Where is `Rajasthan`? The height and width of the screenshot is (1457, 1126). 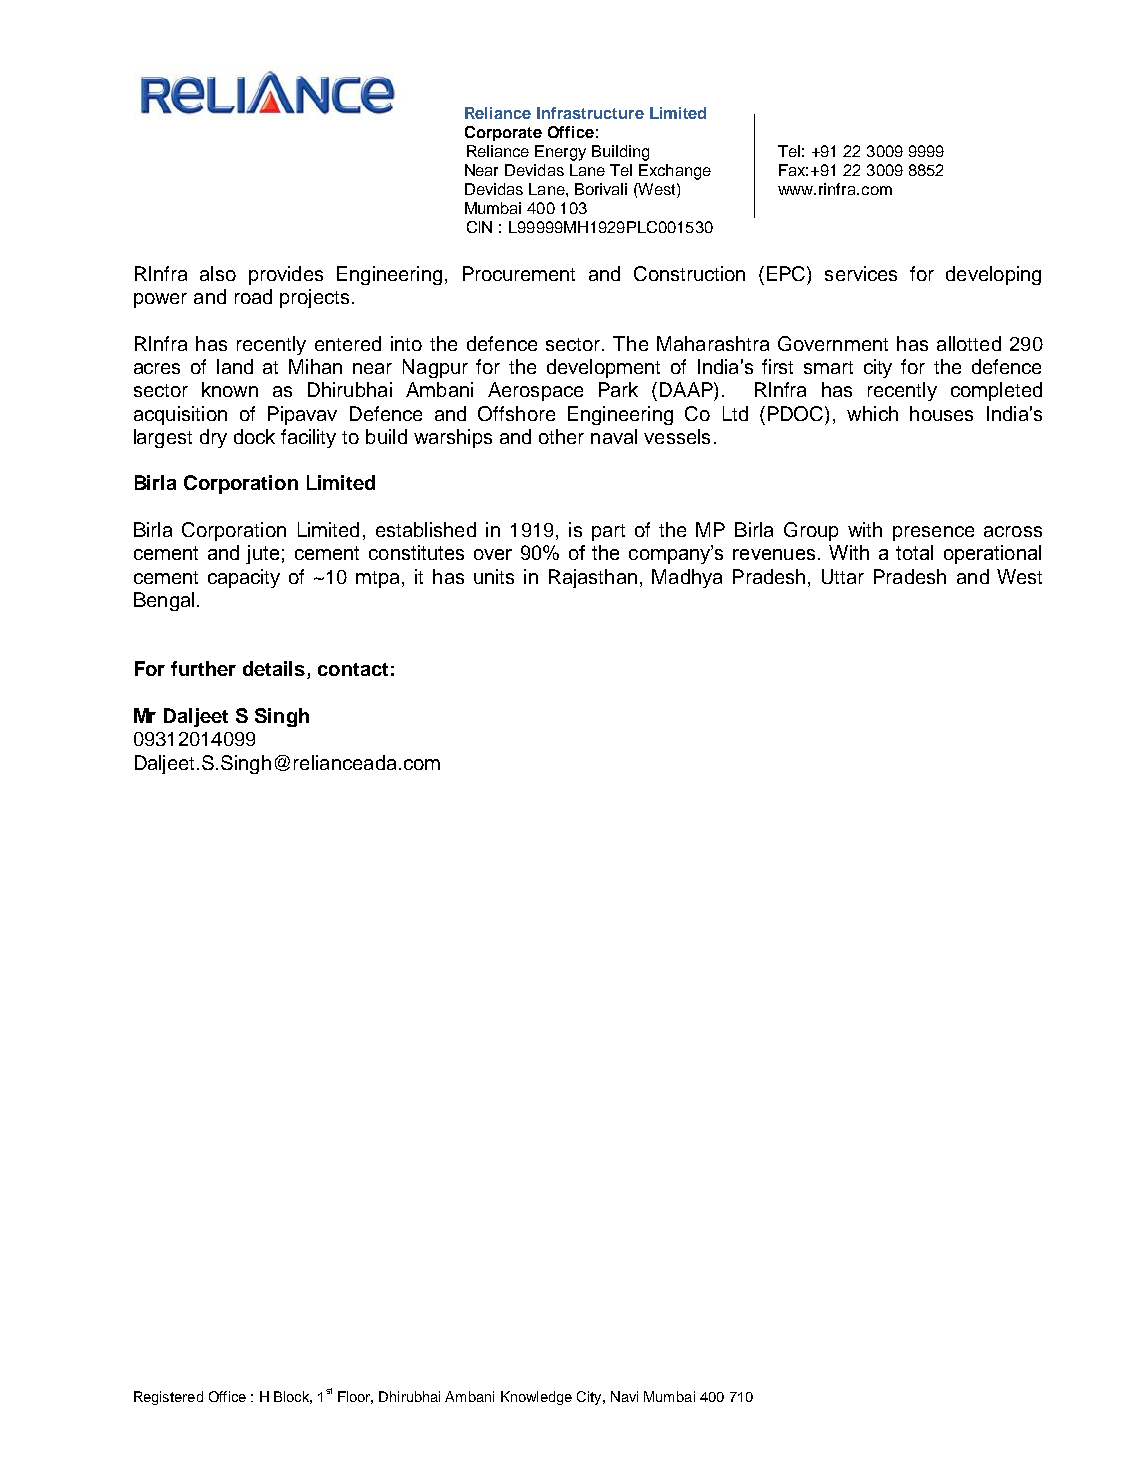
Rajasthan is located at coordinates (593, 578).
